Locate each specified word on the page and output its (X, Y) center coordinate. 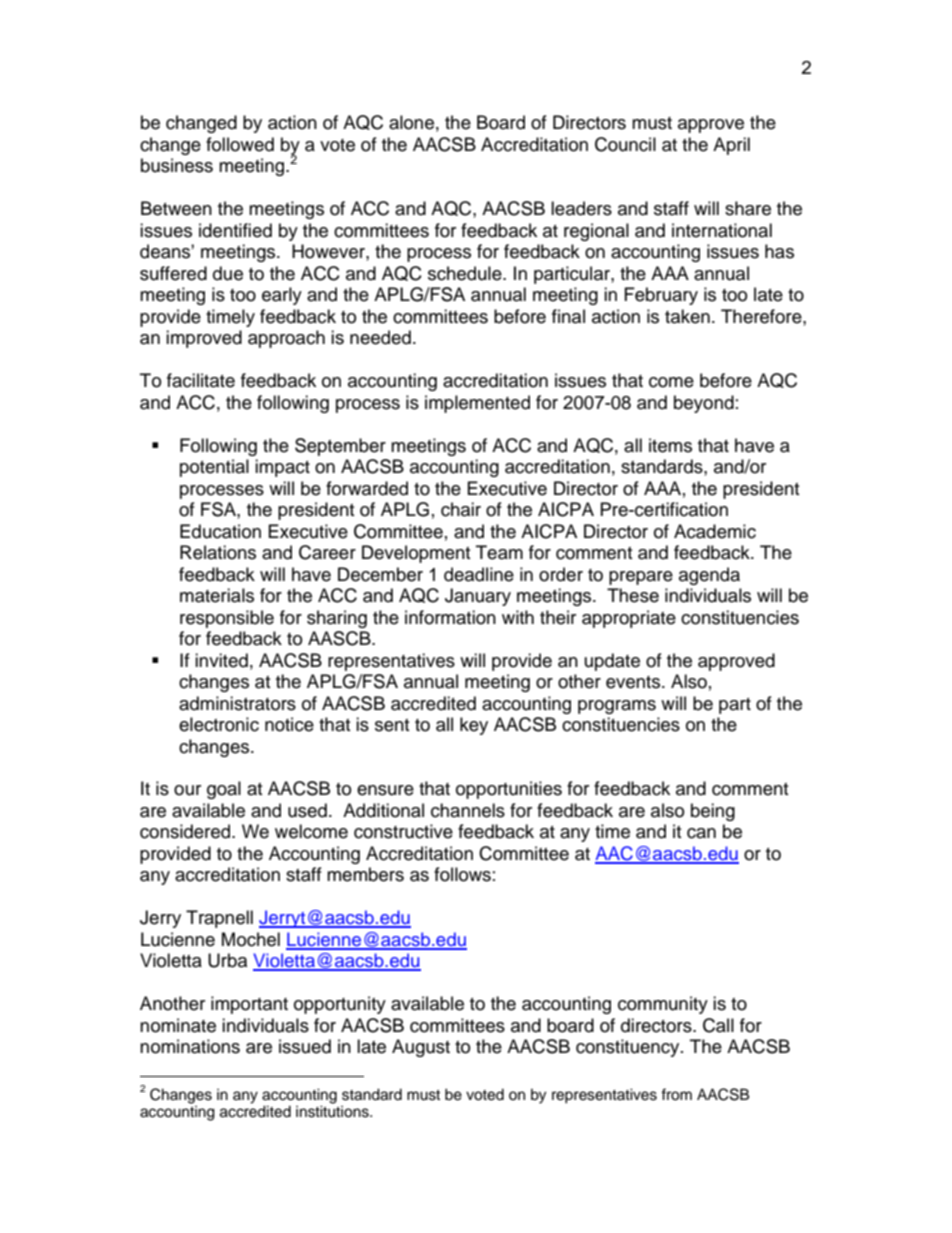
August (421, 1048)
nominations (190, 1046)
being (713, 812)
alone (411, 122)
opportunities (509, 790)
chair (461, 509)
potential (214, 468)
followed (240, 144)
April (731, 146)
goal (224, 790)
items (670, 445)
